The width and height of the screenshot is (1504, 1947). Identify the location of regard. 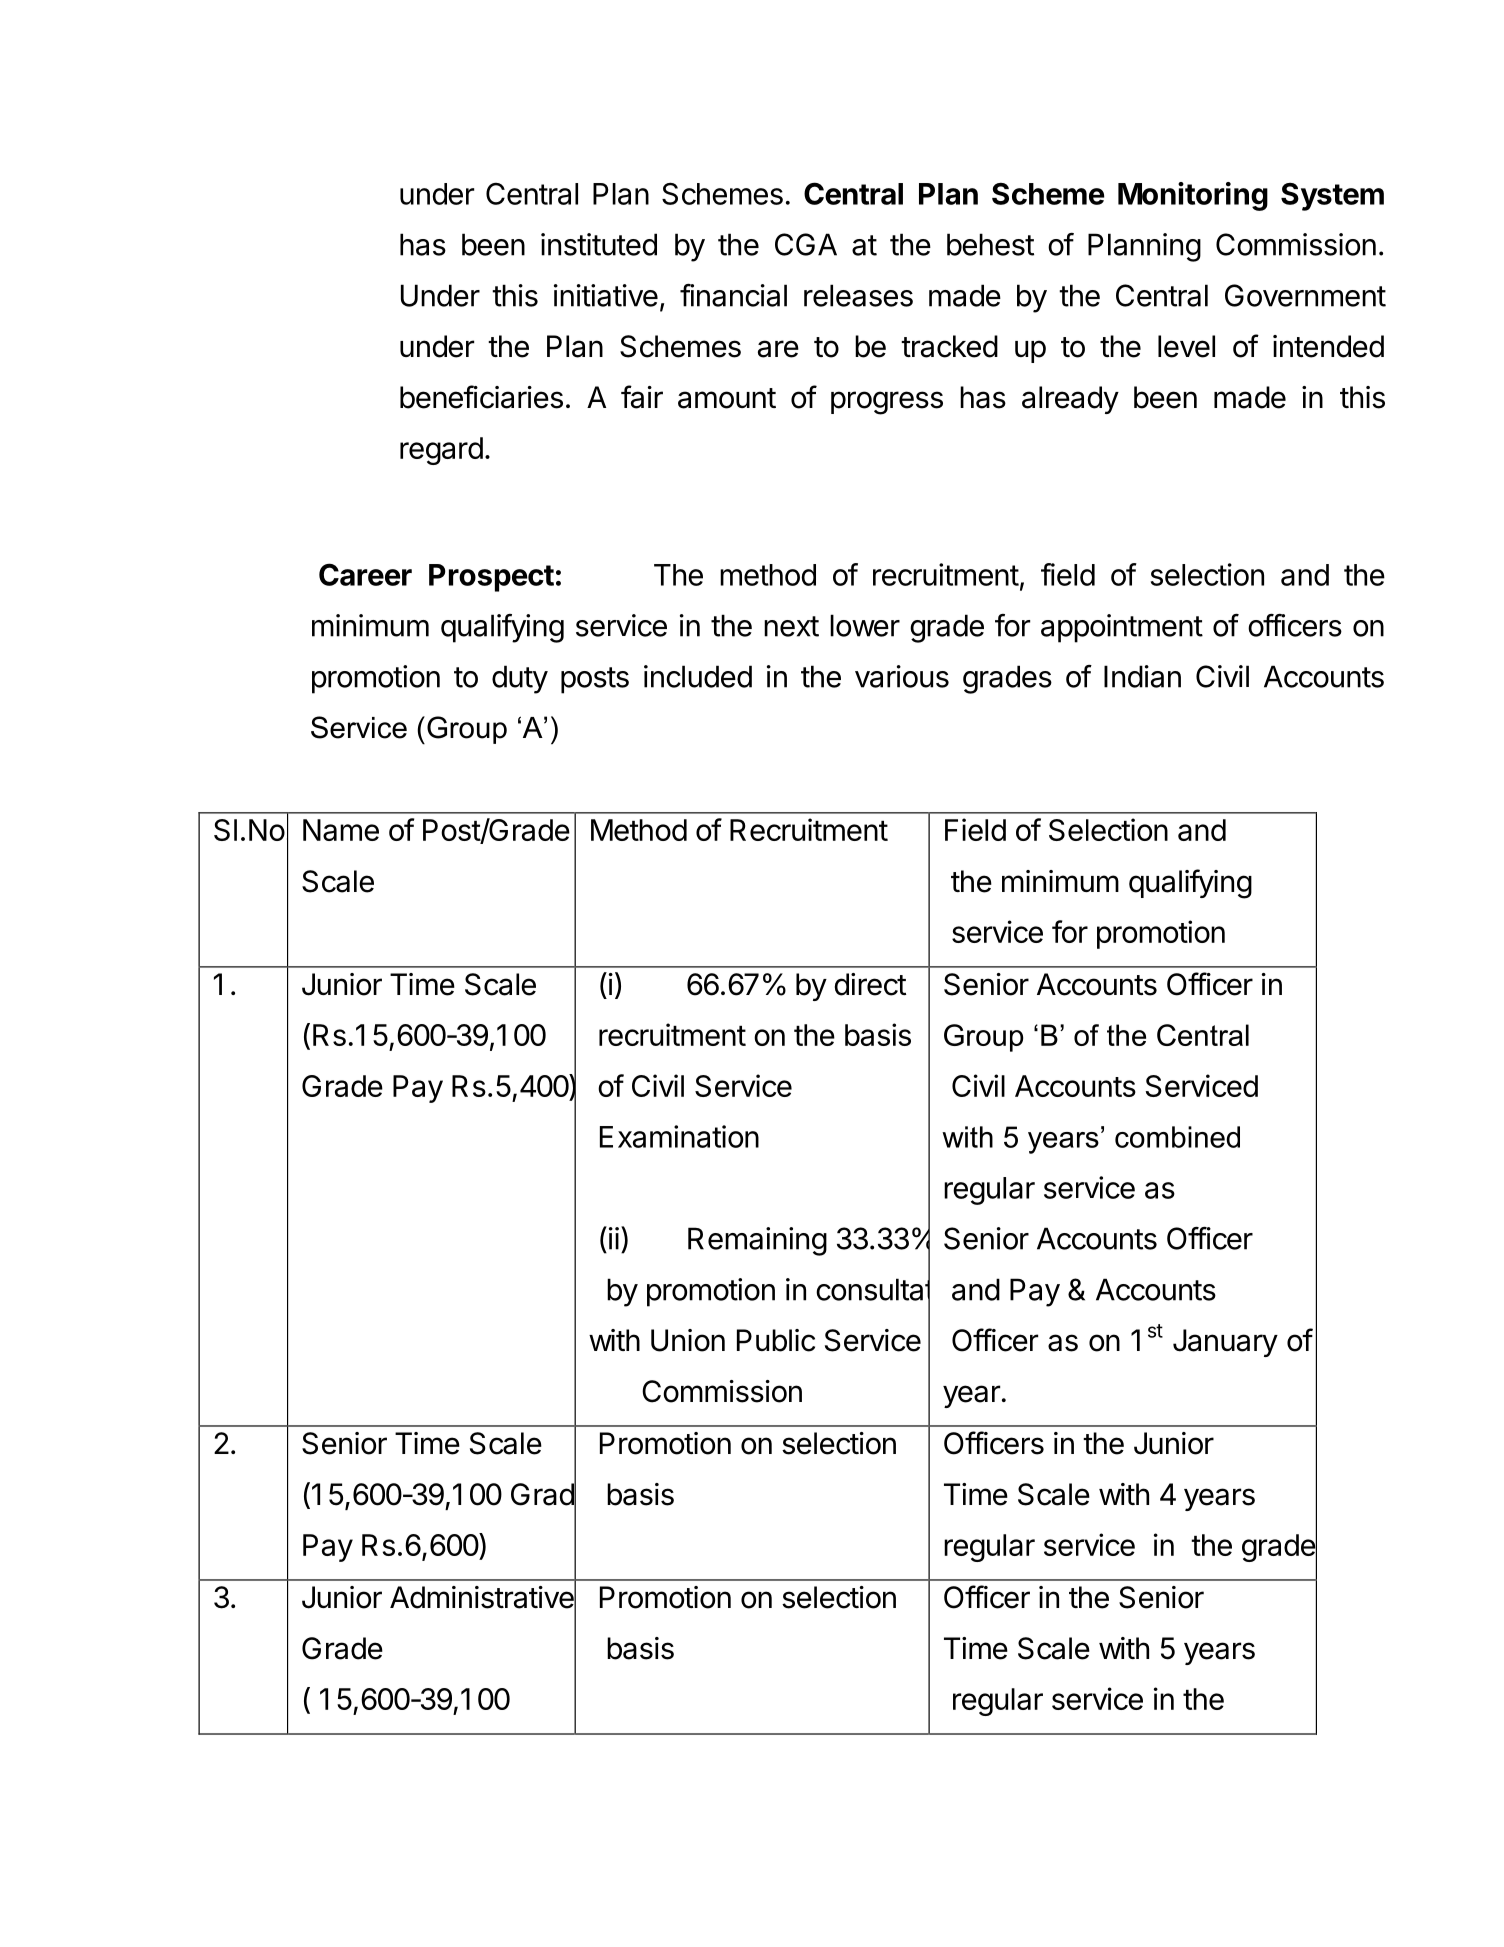
(441, 451).
